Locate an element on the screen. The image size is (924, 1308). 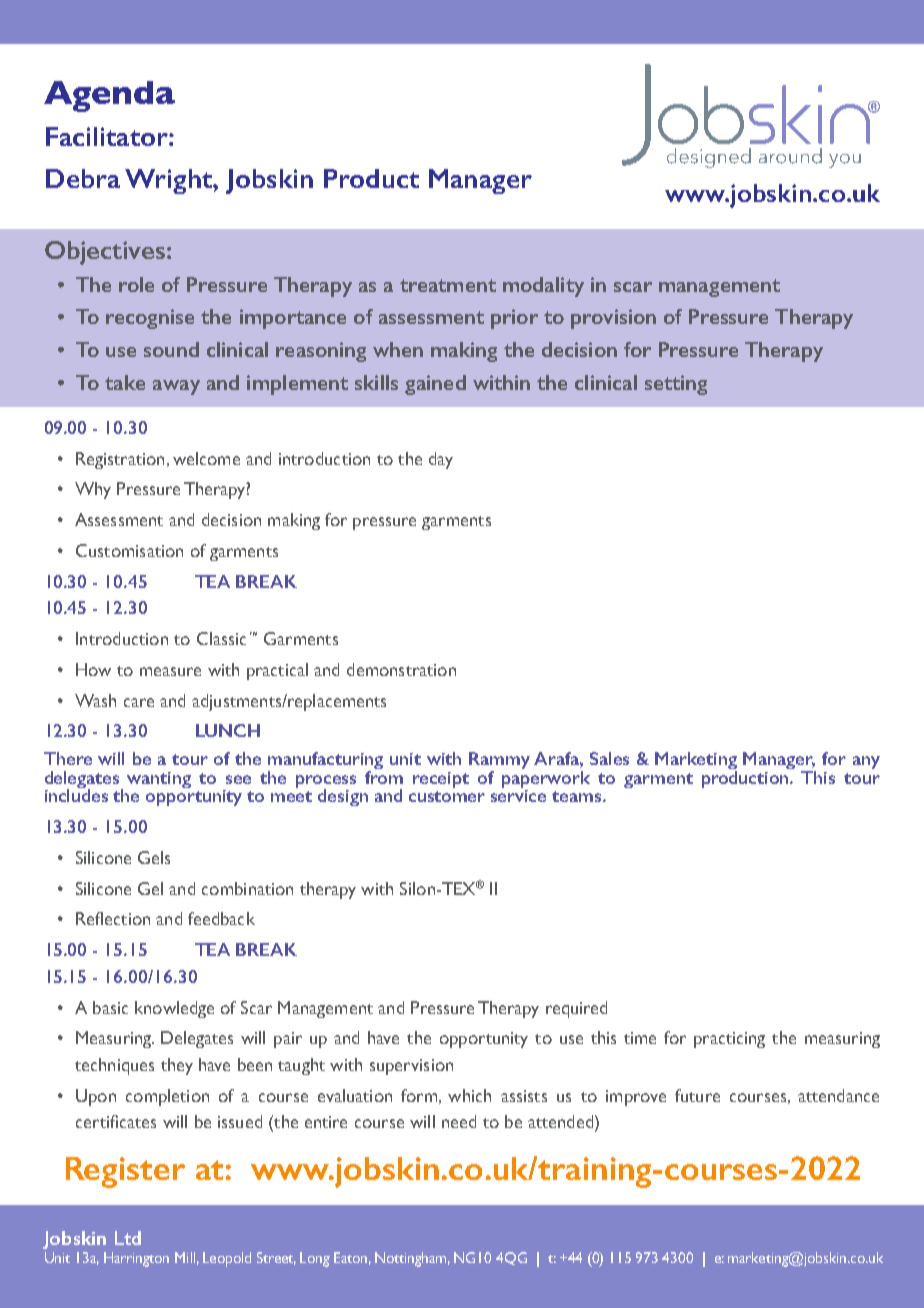
Nottingham is located at coordinates (412, 1259).
